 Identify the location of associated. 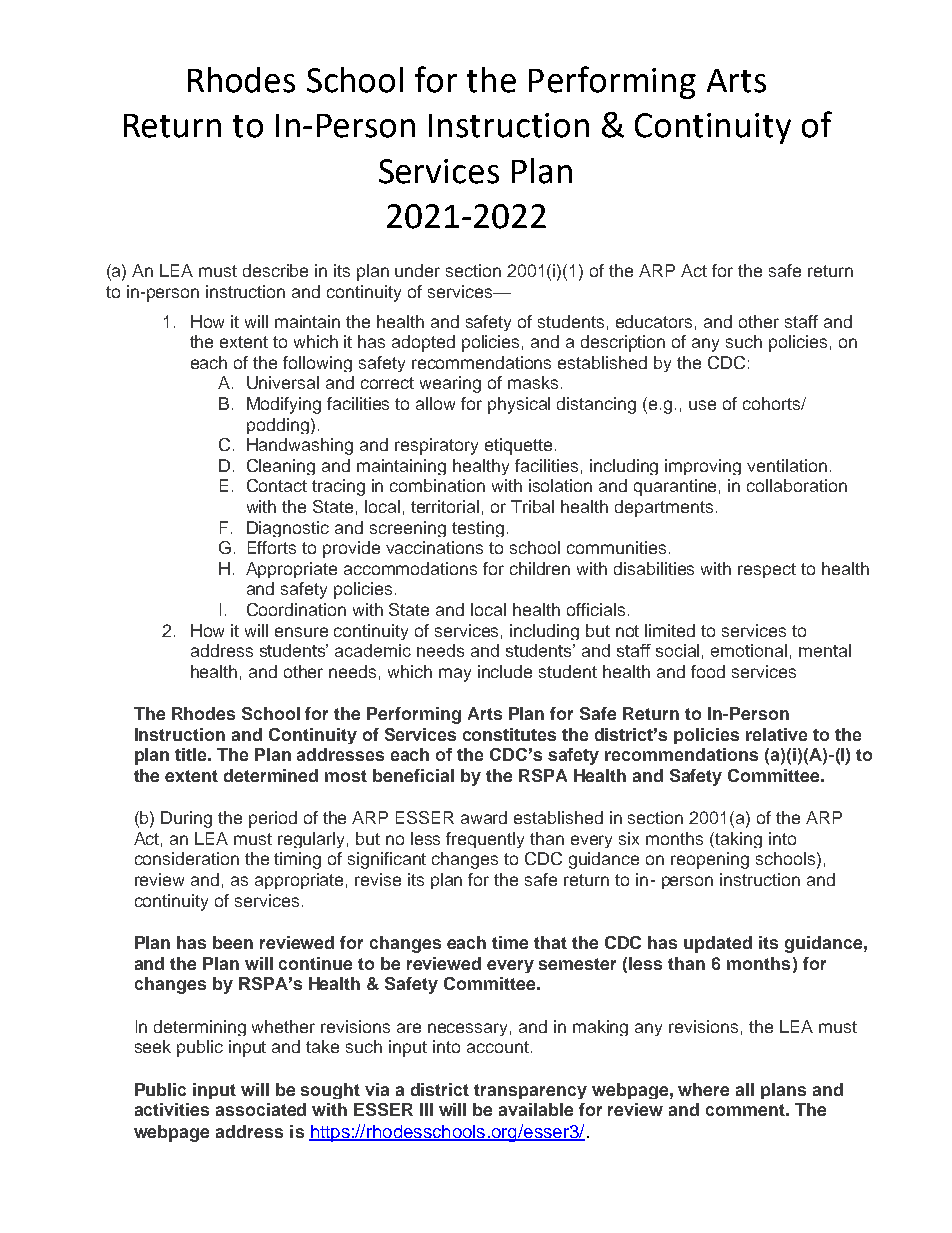
(261, 1109).
